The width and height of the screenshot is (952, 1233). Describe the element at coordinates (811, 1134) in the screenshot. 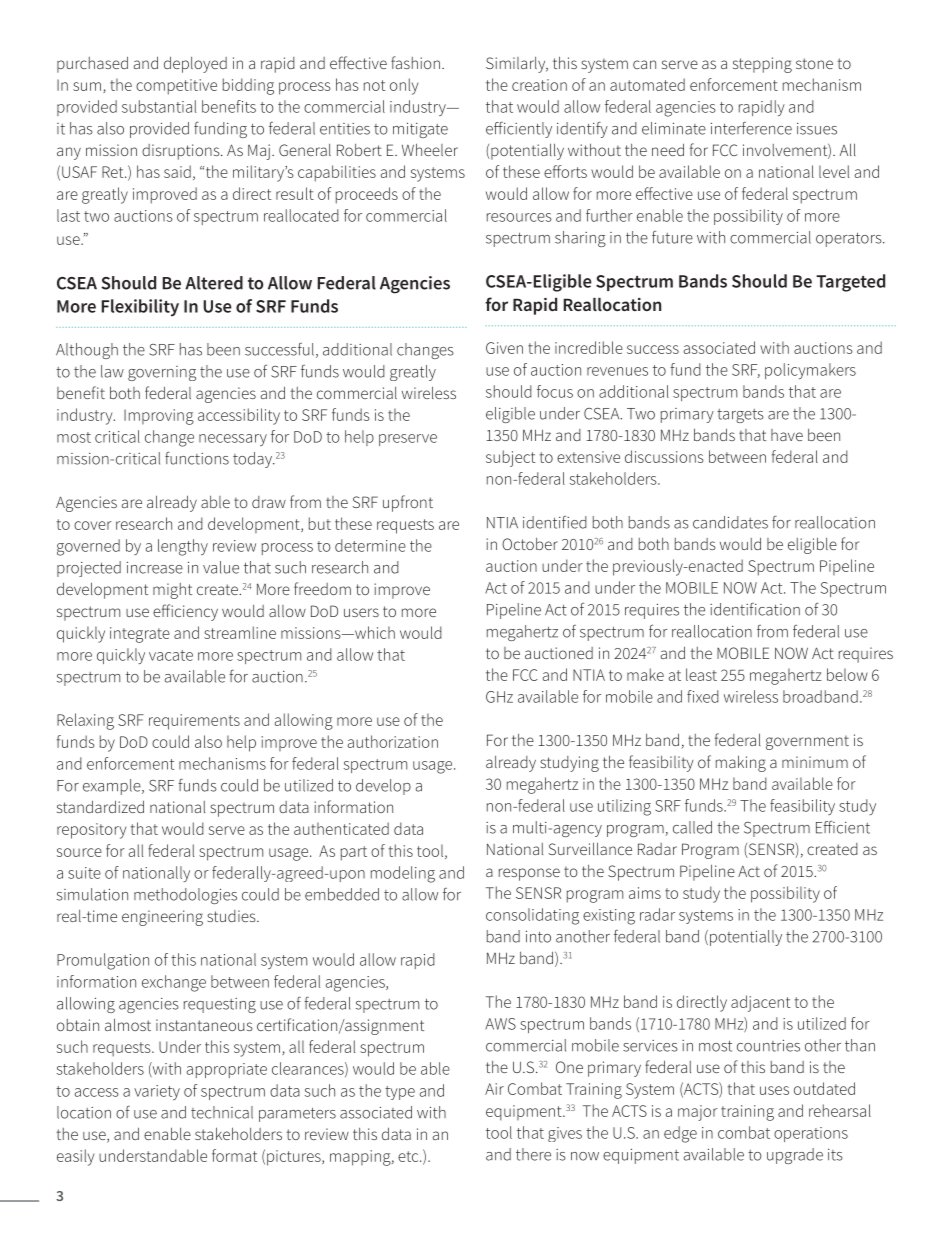

I see `operations` at that location.
